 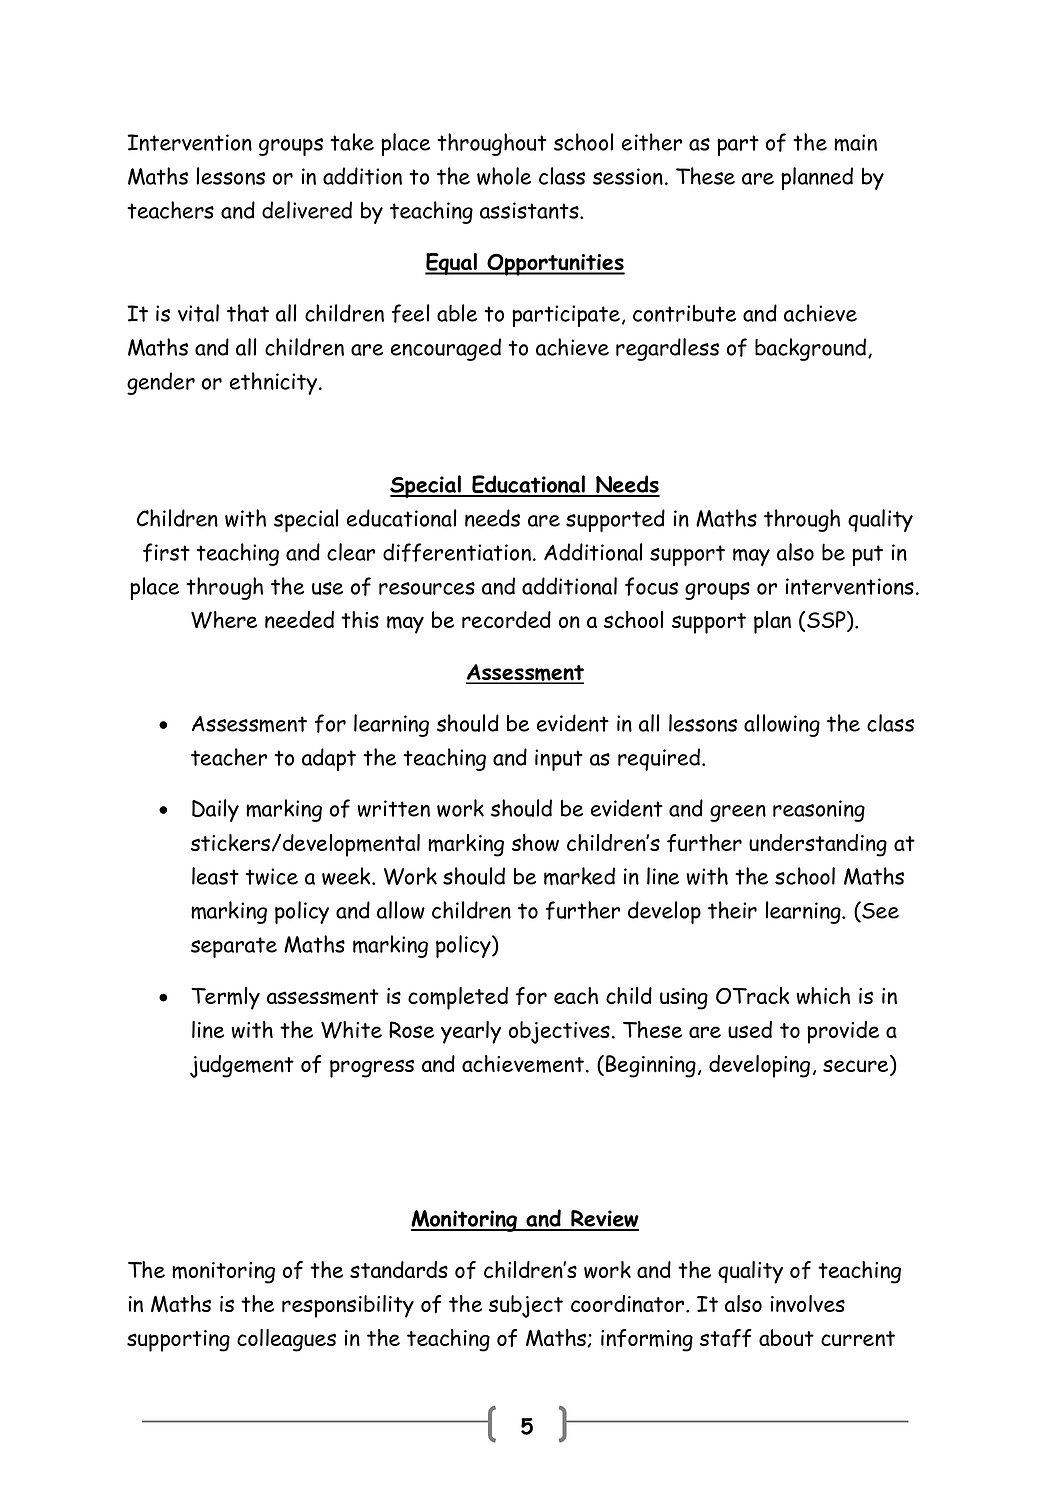 What do you see at coordinates (855, 142) in the screenshot?
I see `main` at bounding box center [855, 142].
